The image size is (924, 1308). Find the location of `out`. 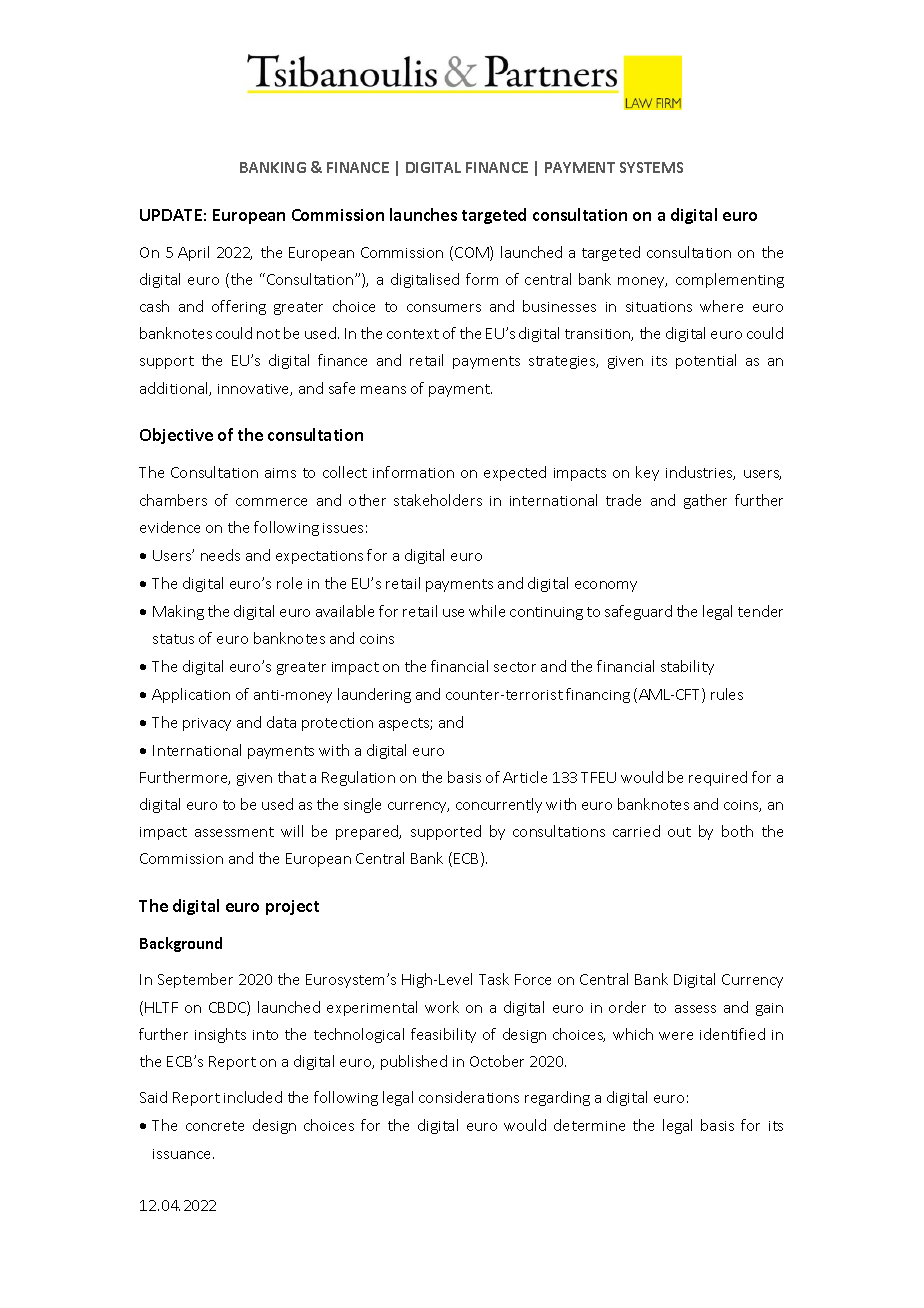

out is located at coordinates (679, 832).
